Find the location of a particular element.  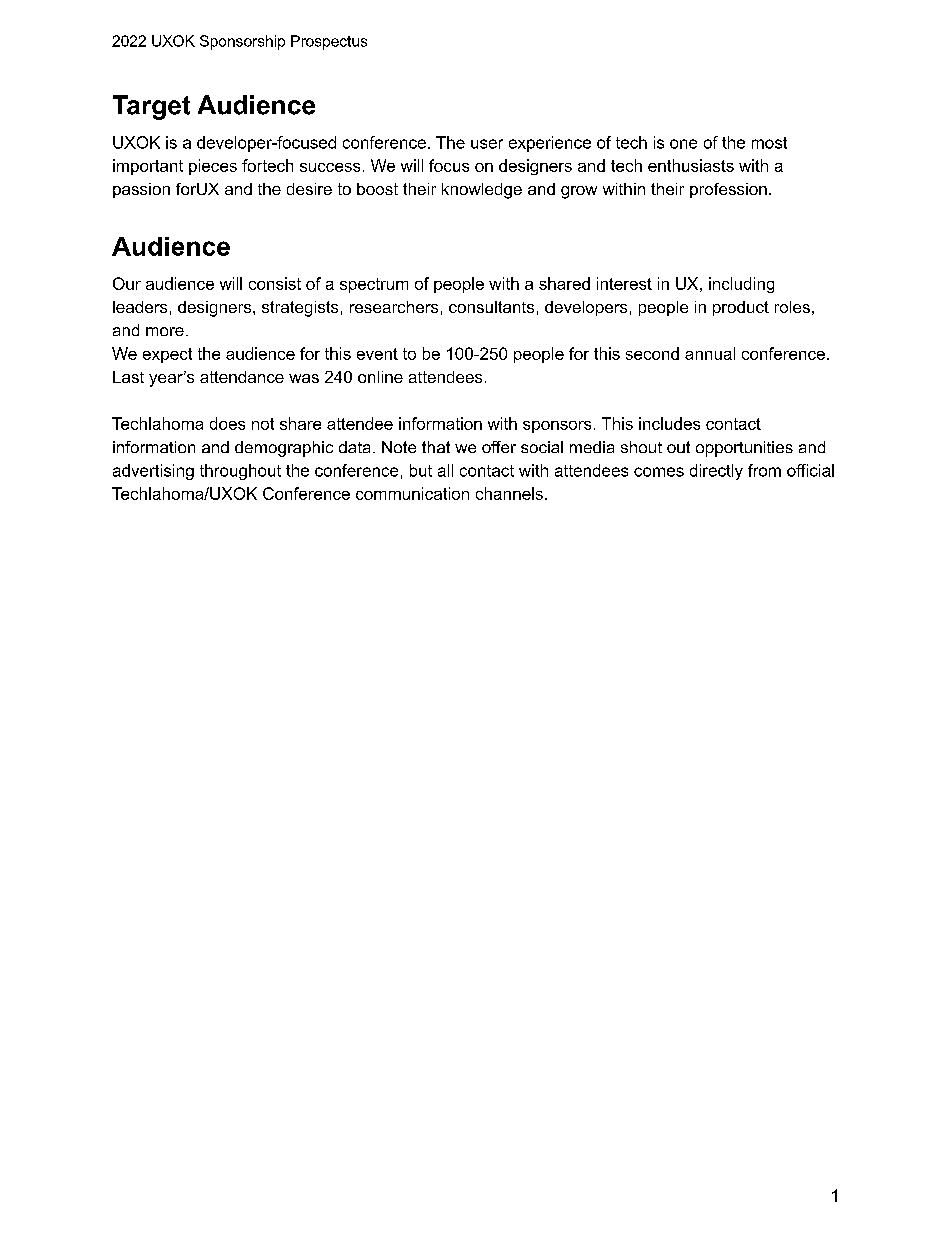

consultants is located at coordinates (491, 307).
